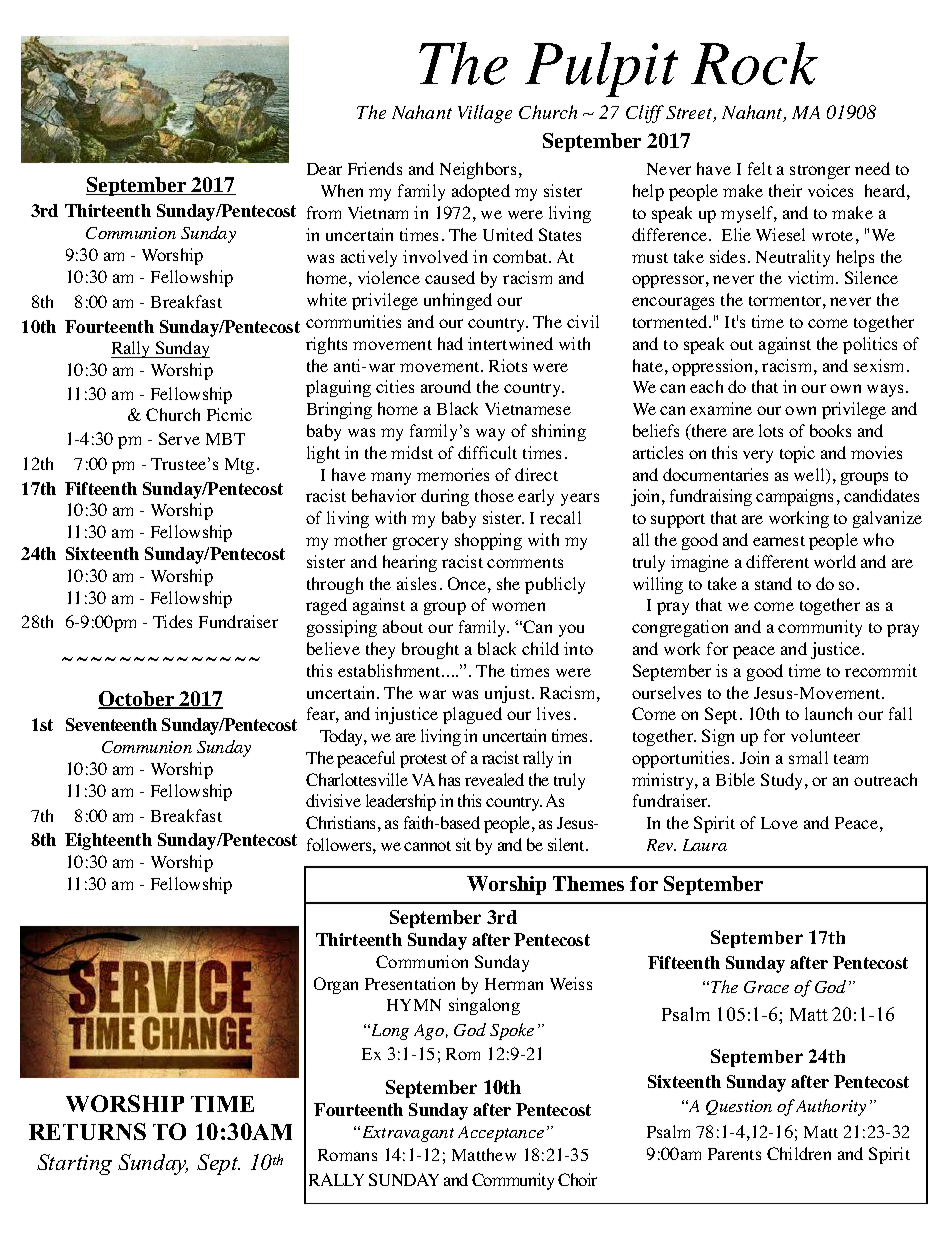 This screenshot has width=952, height=1233. I want to click on stand, so click(773, 583).
